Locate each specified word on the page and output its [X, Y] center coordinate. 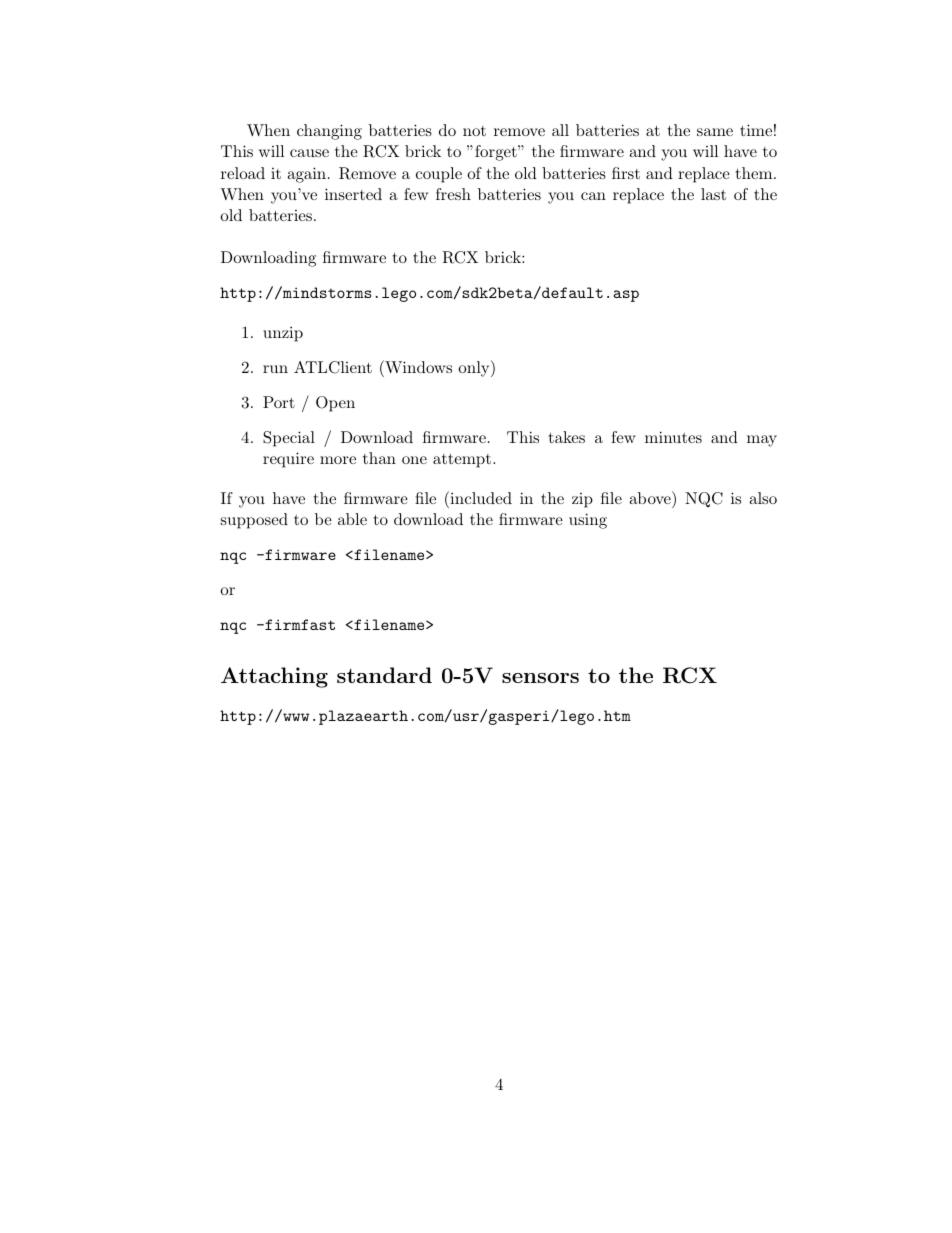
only [475, 368]
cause [309, 153]
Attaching [274, 677]
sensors [540, 678]
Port [279, 402]
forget [497, 153]
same [715, 132]
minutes [673, 437]
